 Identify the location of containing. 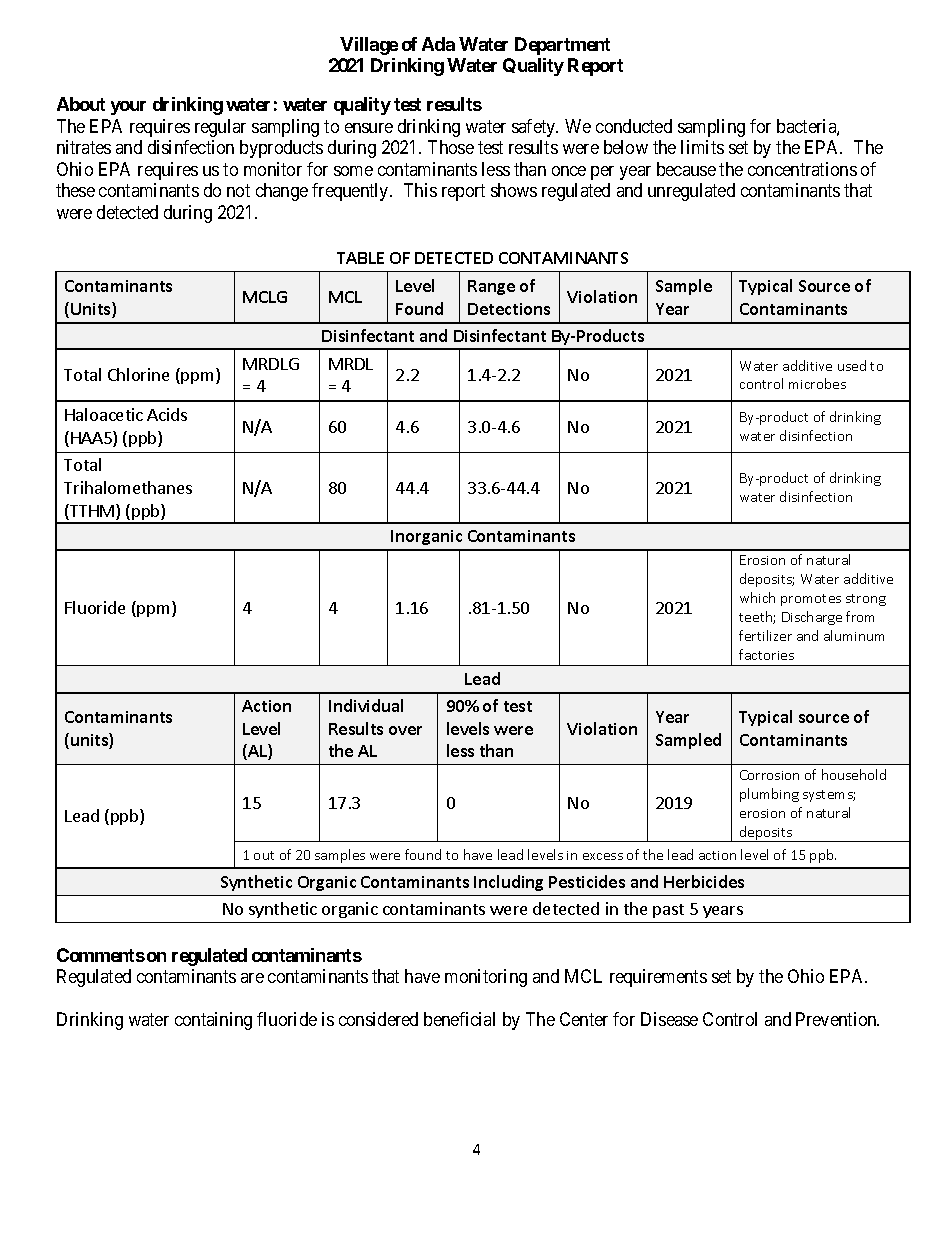
(213, 1021).
